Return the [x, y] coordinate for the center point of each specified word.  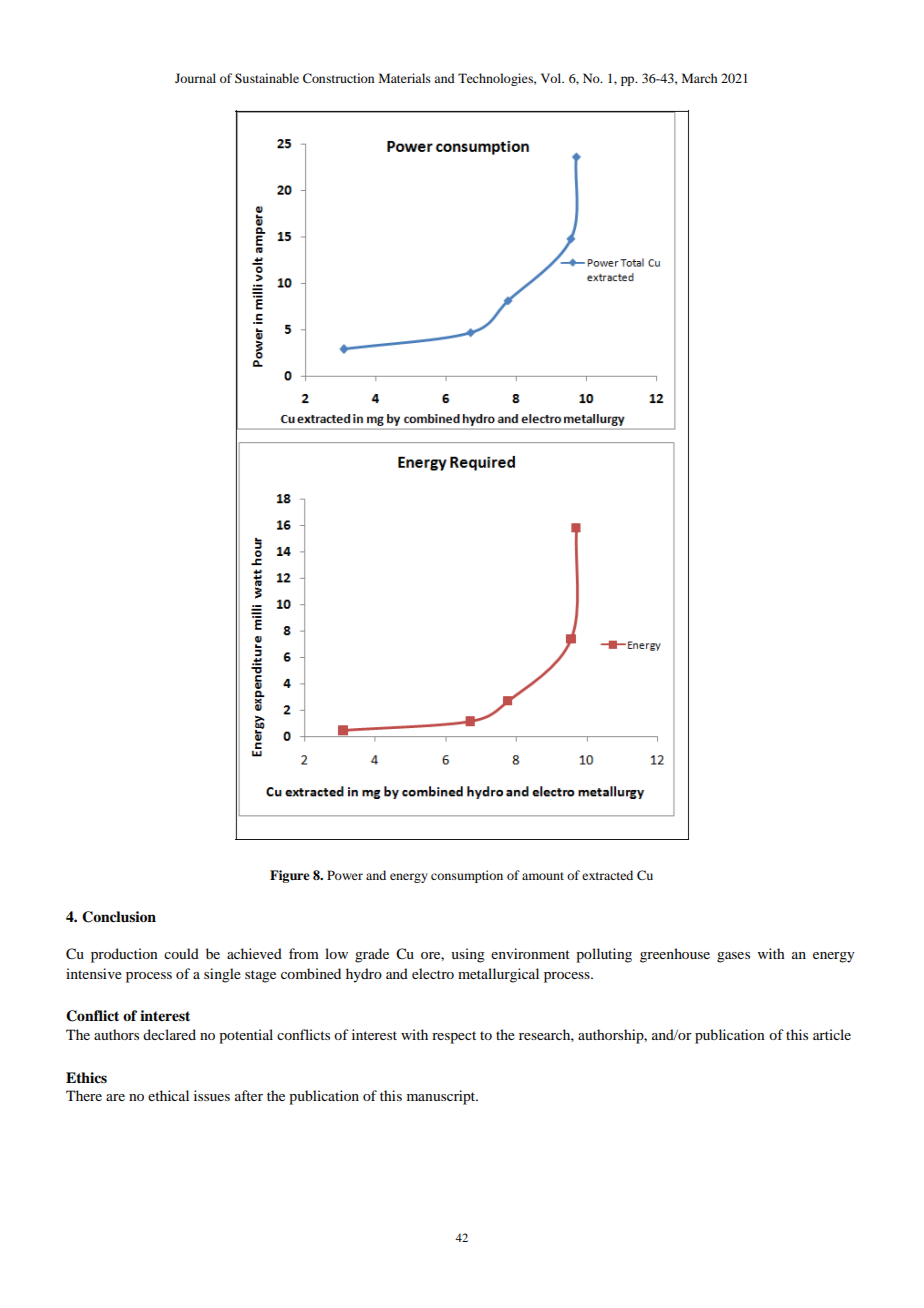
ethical [168, 1095]
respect [454, 1037]
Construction [338, 78]
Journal [195, 78]
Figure [289, 876]
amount [543, 876]
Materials [405, 78]
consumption [467, 876]
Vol [552, 78]
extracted [607, 875]
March [699, 78]
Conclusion [119, 917]
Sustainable [267, 78]
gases [733, 957]
